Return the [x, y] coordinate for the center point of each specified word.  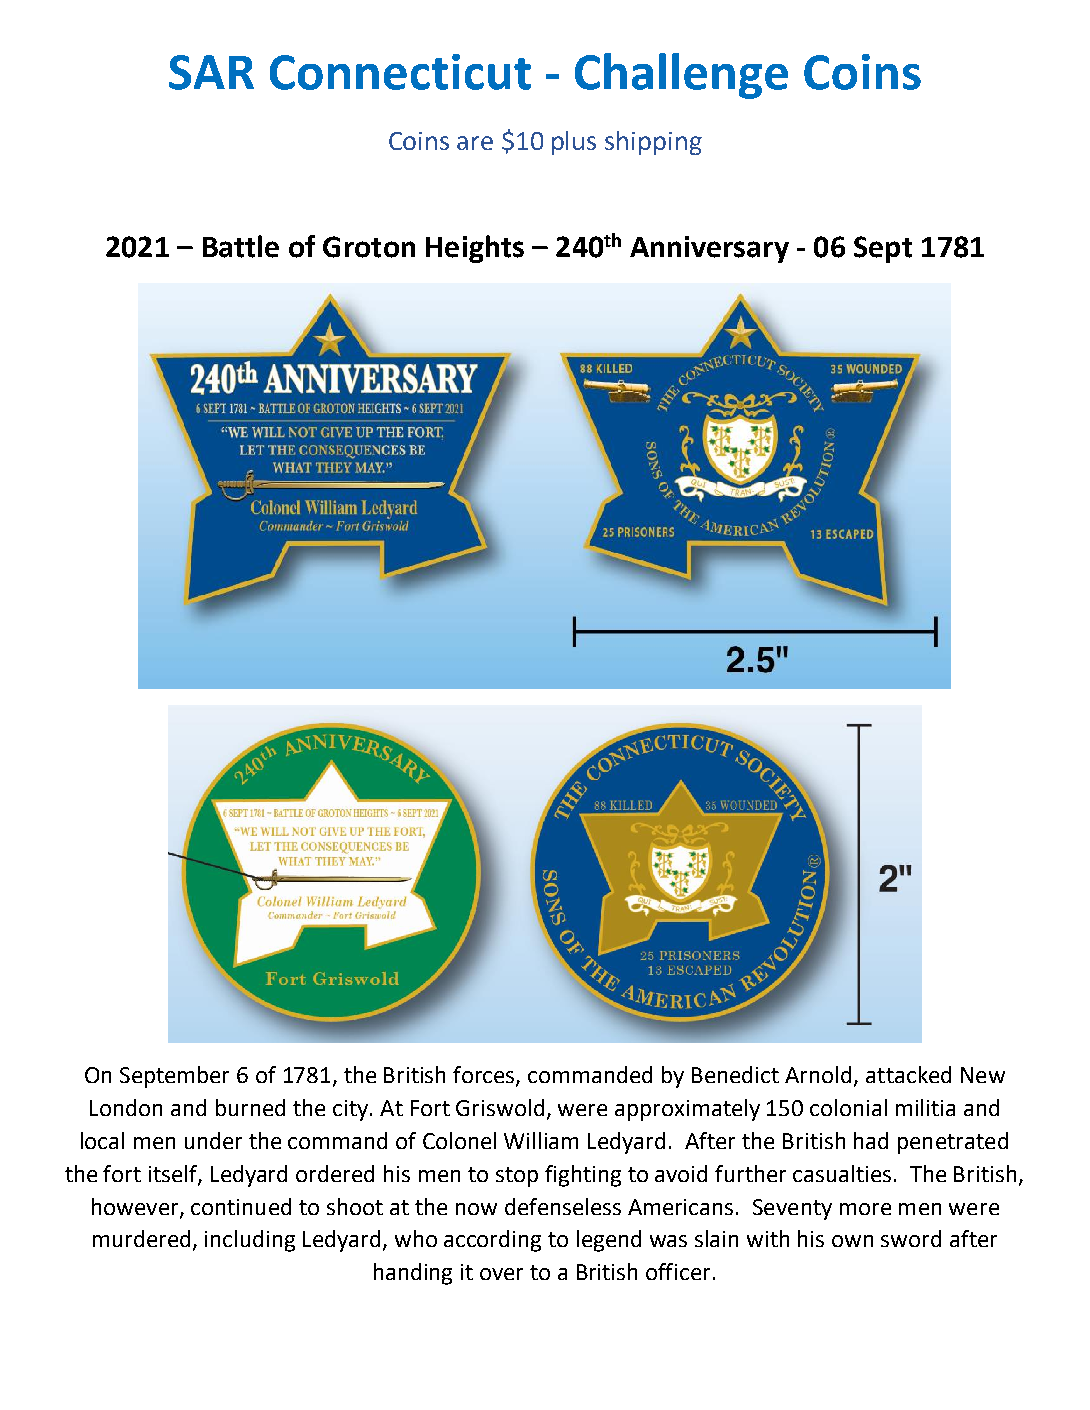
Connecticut [400, 72]
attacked [908, 1074]
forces [485, 1076]
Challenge [681, 76]
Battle [241, 246]
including [250, 1241]
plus [574, 143]
